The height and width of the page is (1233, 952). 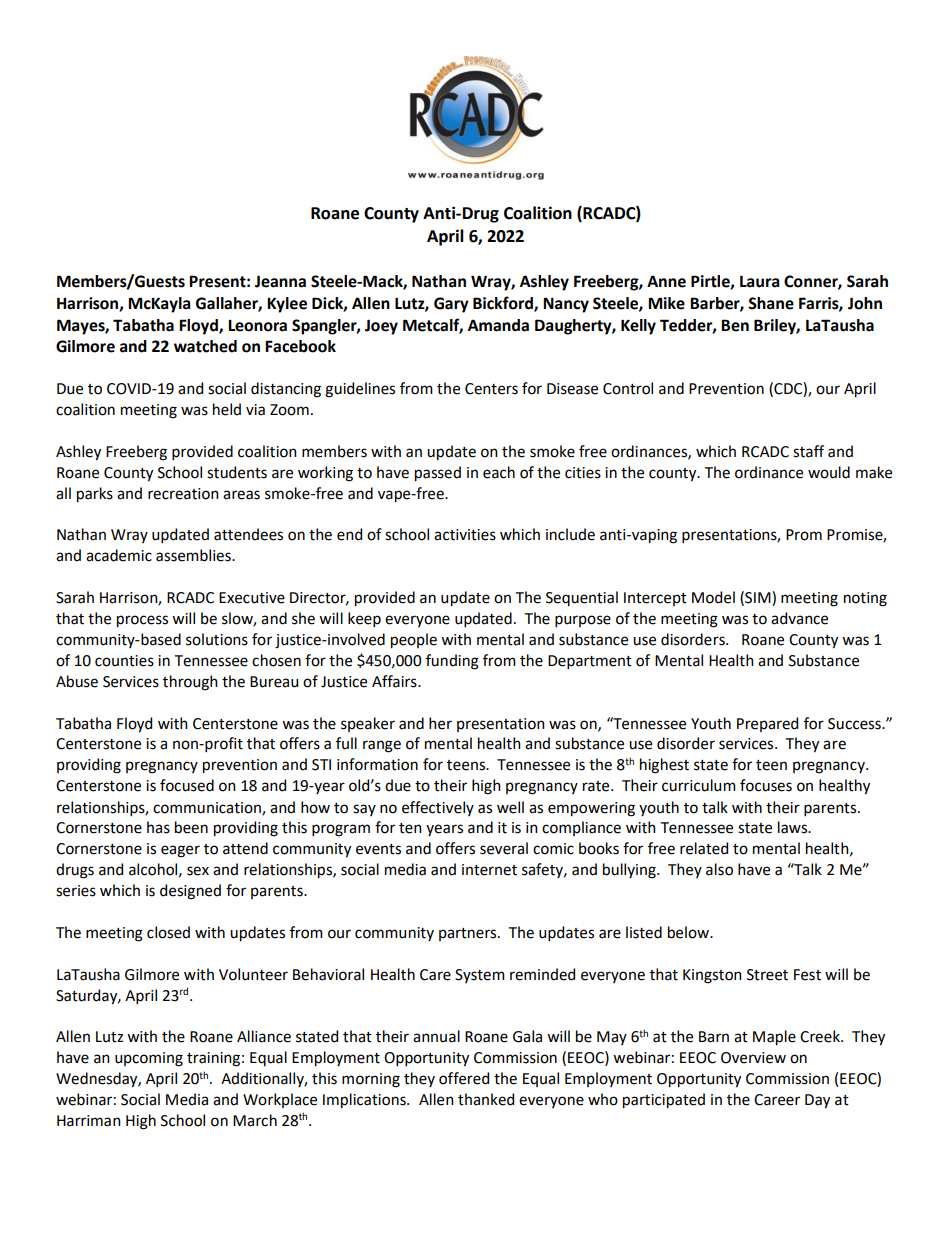 I want to click on also, so click(x=719, y=869).
